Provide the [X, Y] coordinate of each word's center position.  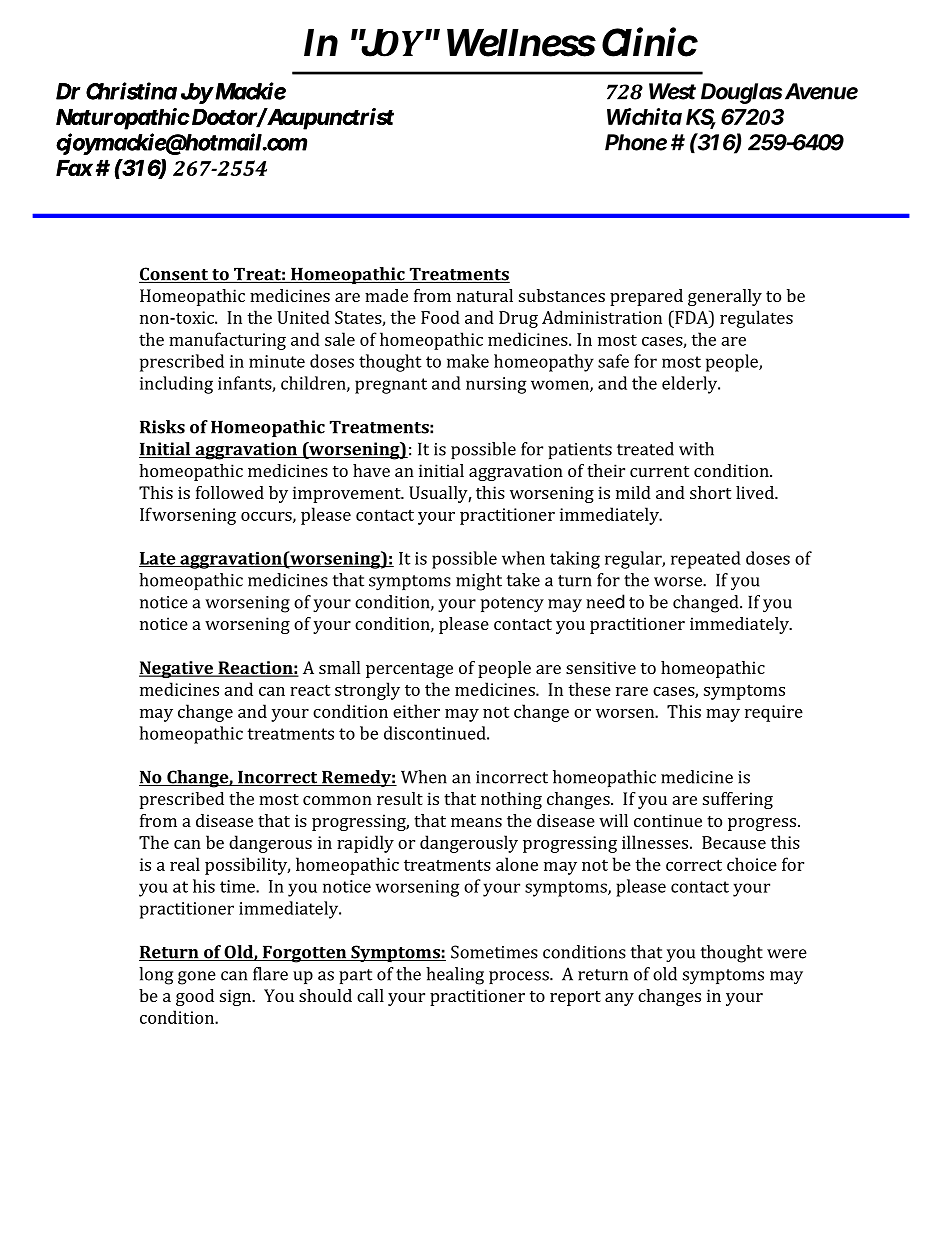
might [479, 582]
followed [230, 492]
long [156, 976]
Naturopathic [122, 119]
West [672, 91]
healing [455, 976]
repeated [706, 560]
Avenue [821, 91]
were [787, 954]
